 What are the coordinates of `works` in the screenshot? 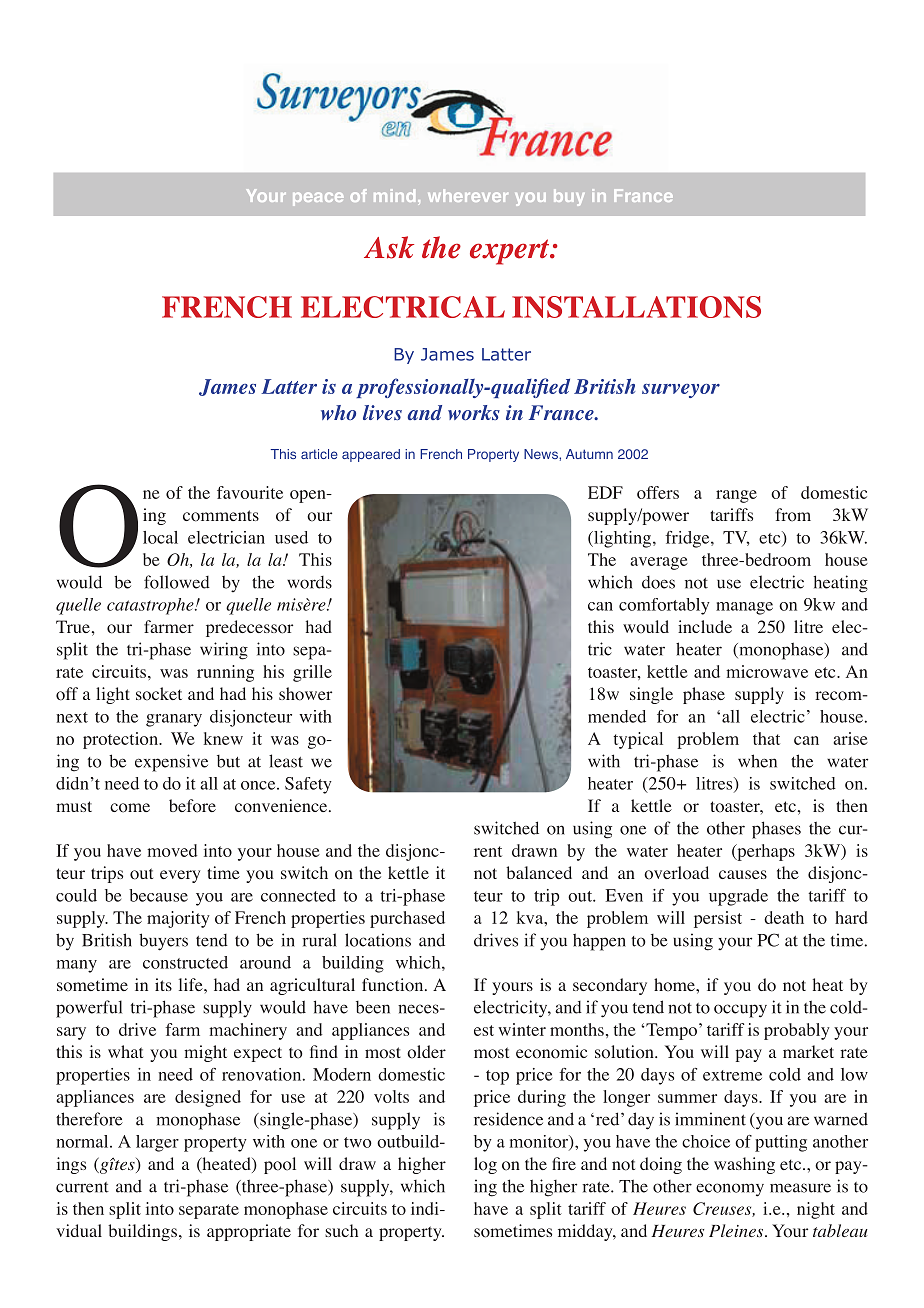 It's located at (474, 412).
